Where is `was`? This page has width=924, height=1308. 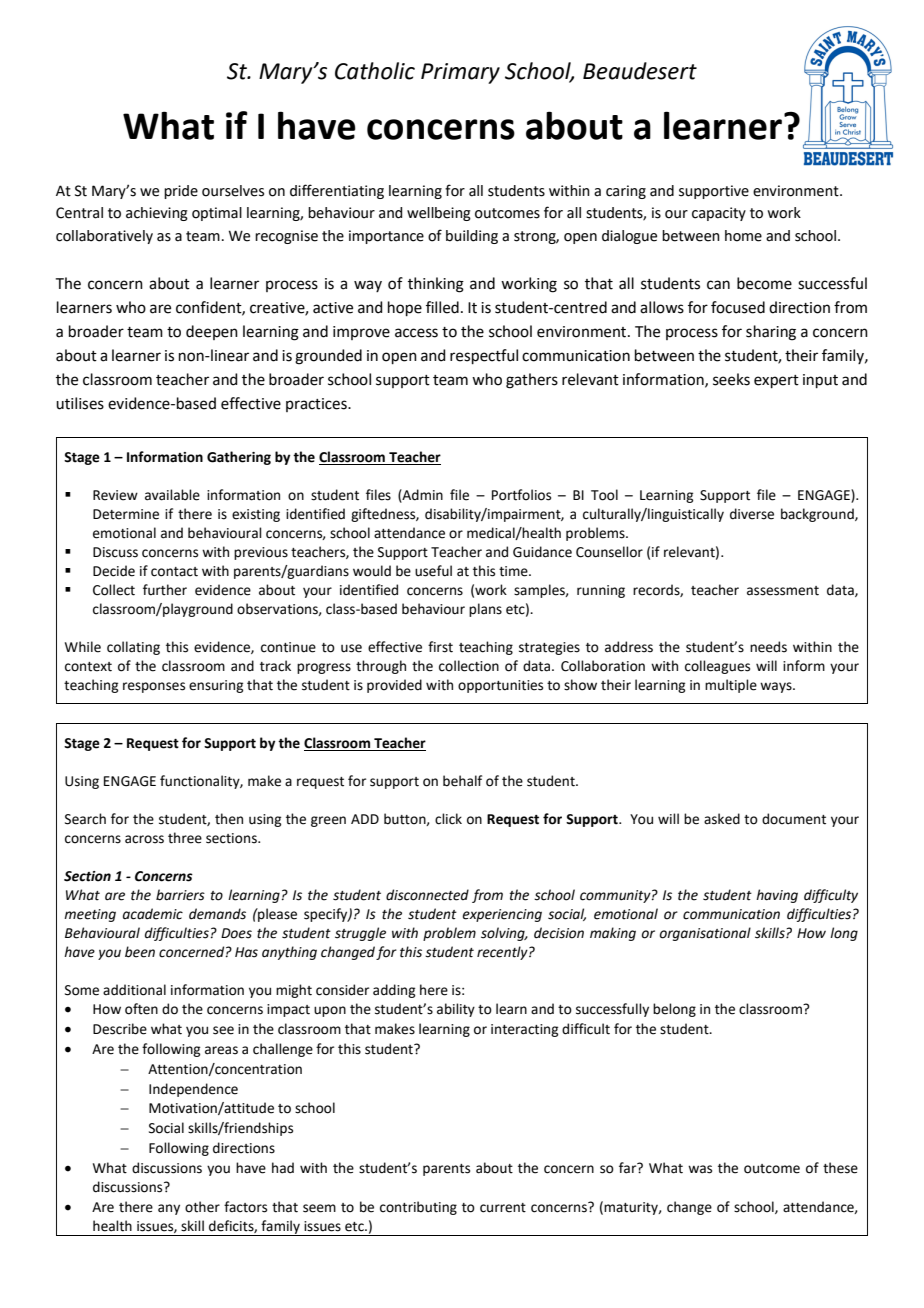 was is located at coordinates (700, 1169).
